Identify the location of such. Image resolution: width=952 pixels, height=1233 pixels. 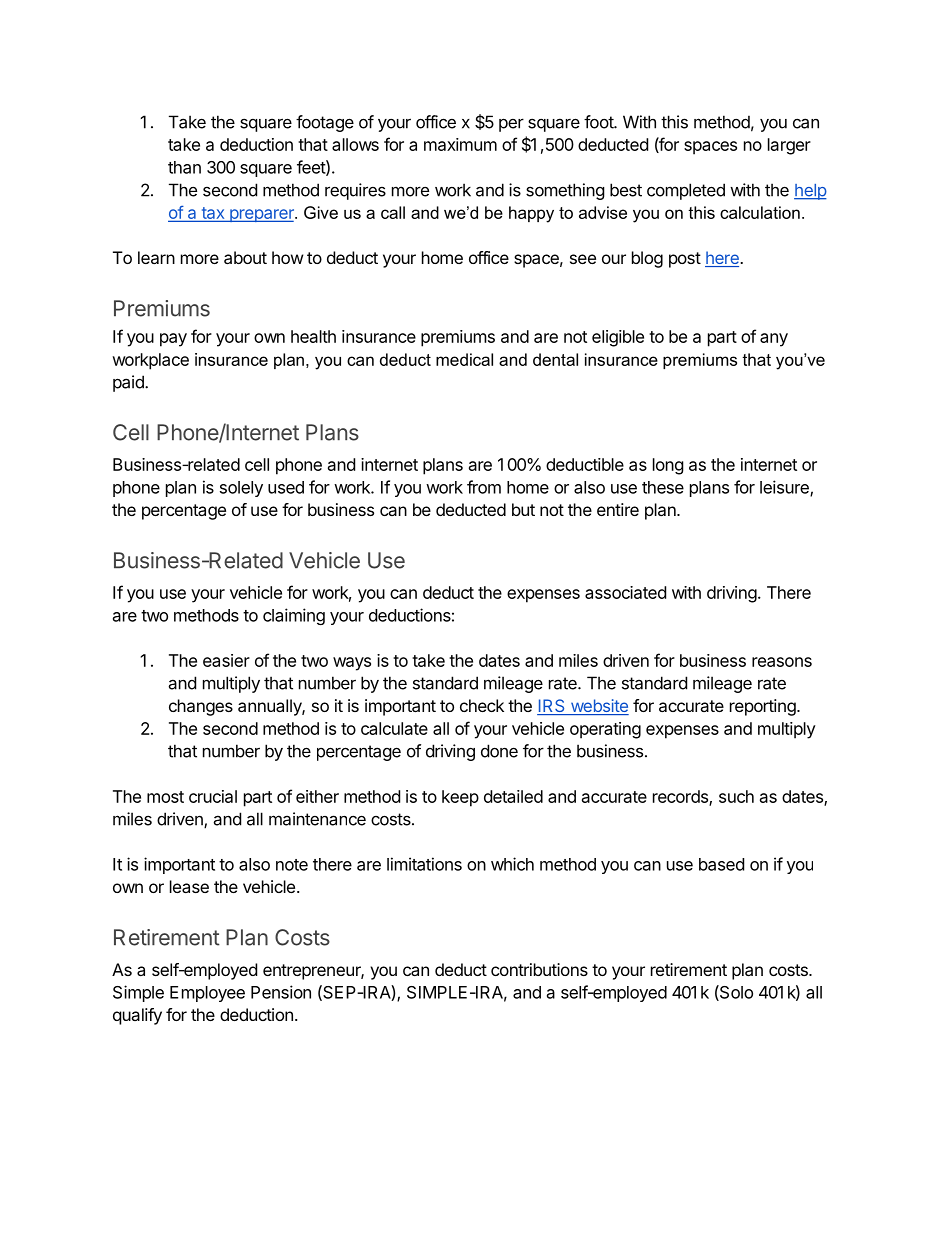
(736, 796).
